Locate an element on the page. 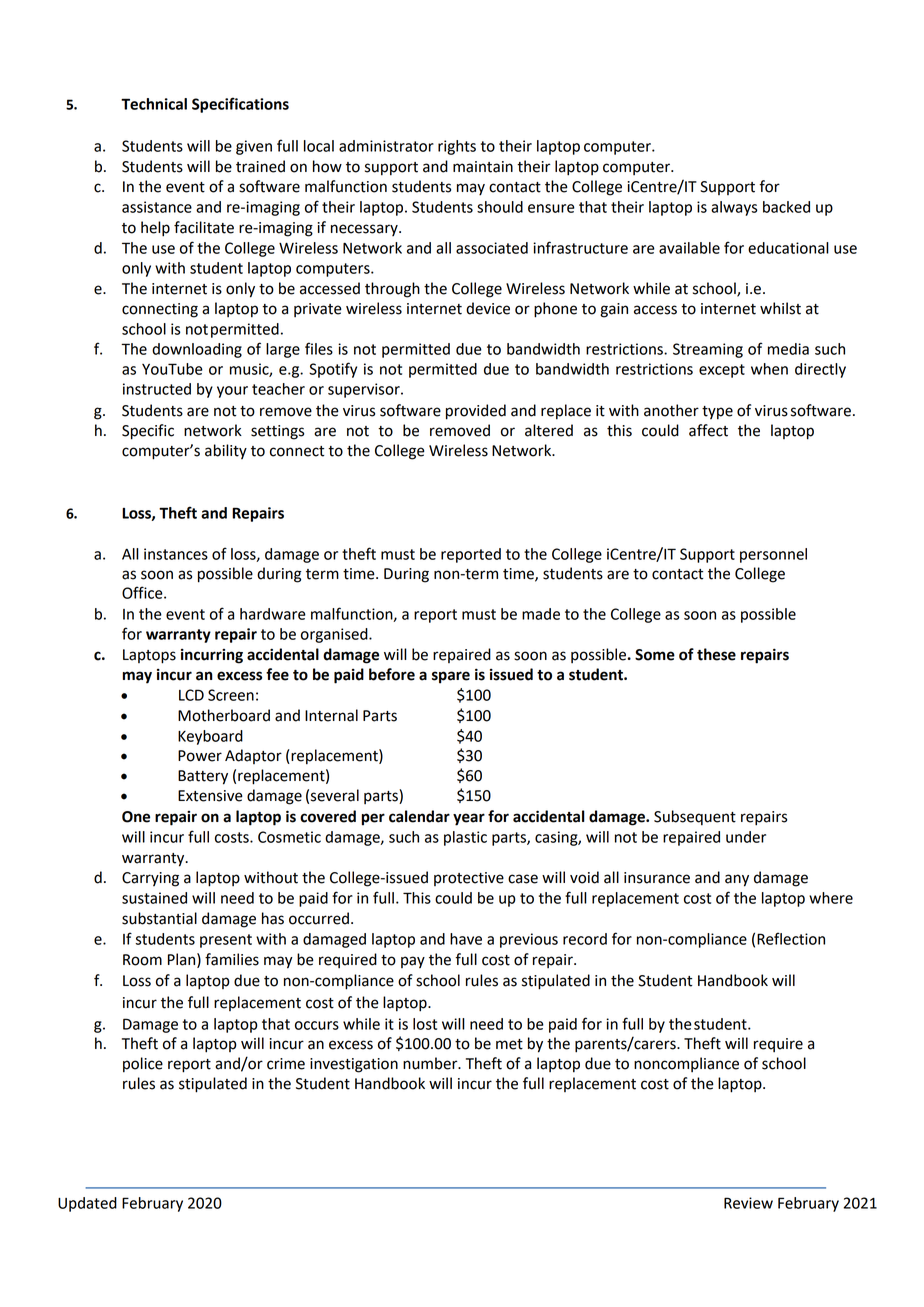 This document has height=1307, width=924. always is located at coordinates (734, 208).
